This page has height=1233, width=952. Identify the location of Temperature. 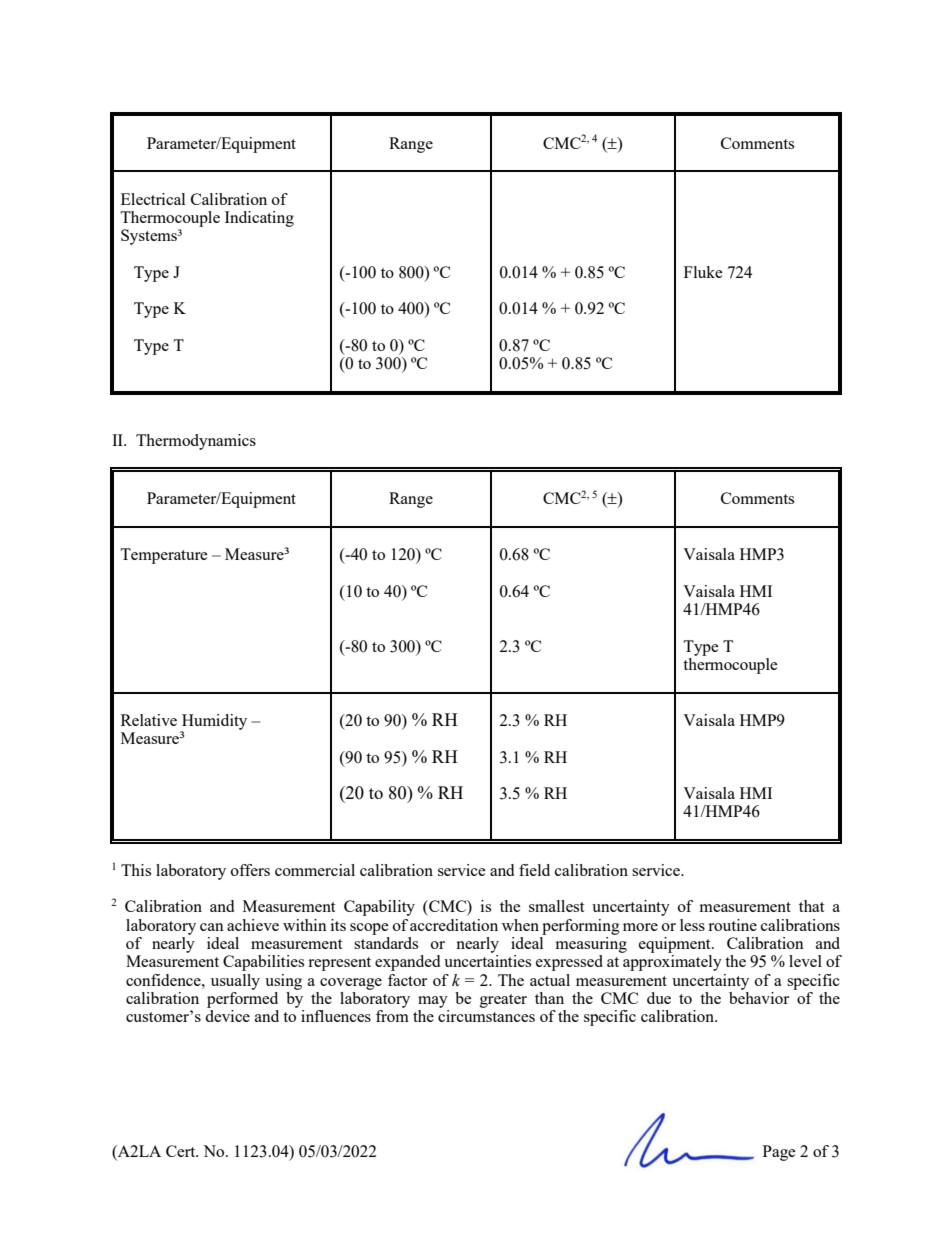
(164, 556).
